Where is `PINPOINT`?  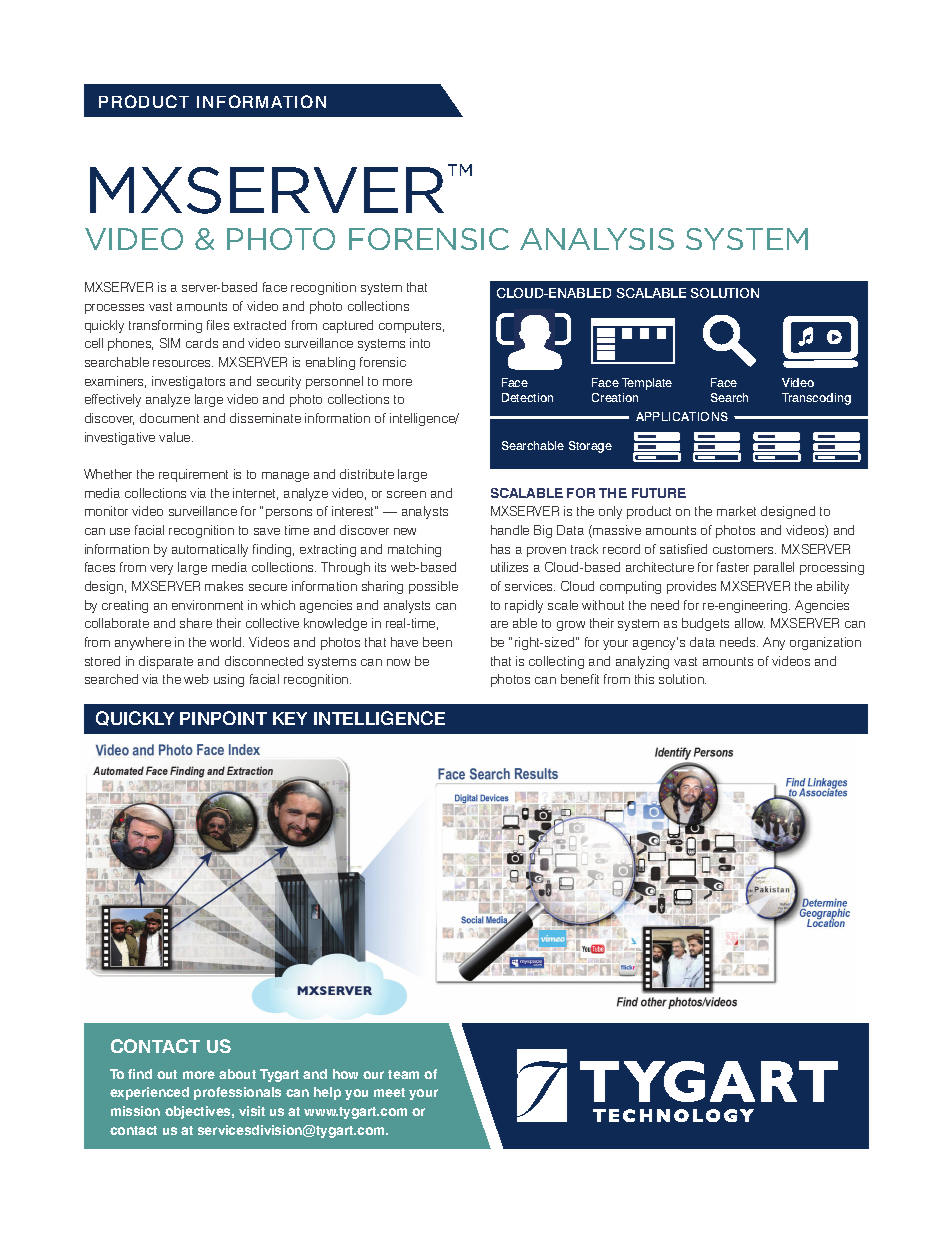
PINPOINT is located at coordinates (223, 718).
